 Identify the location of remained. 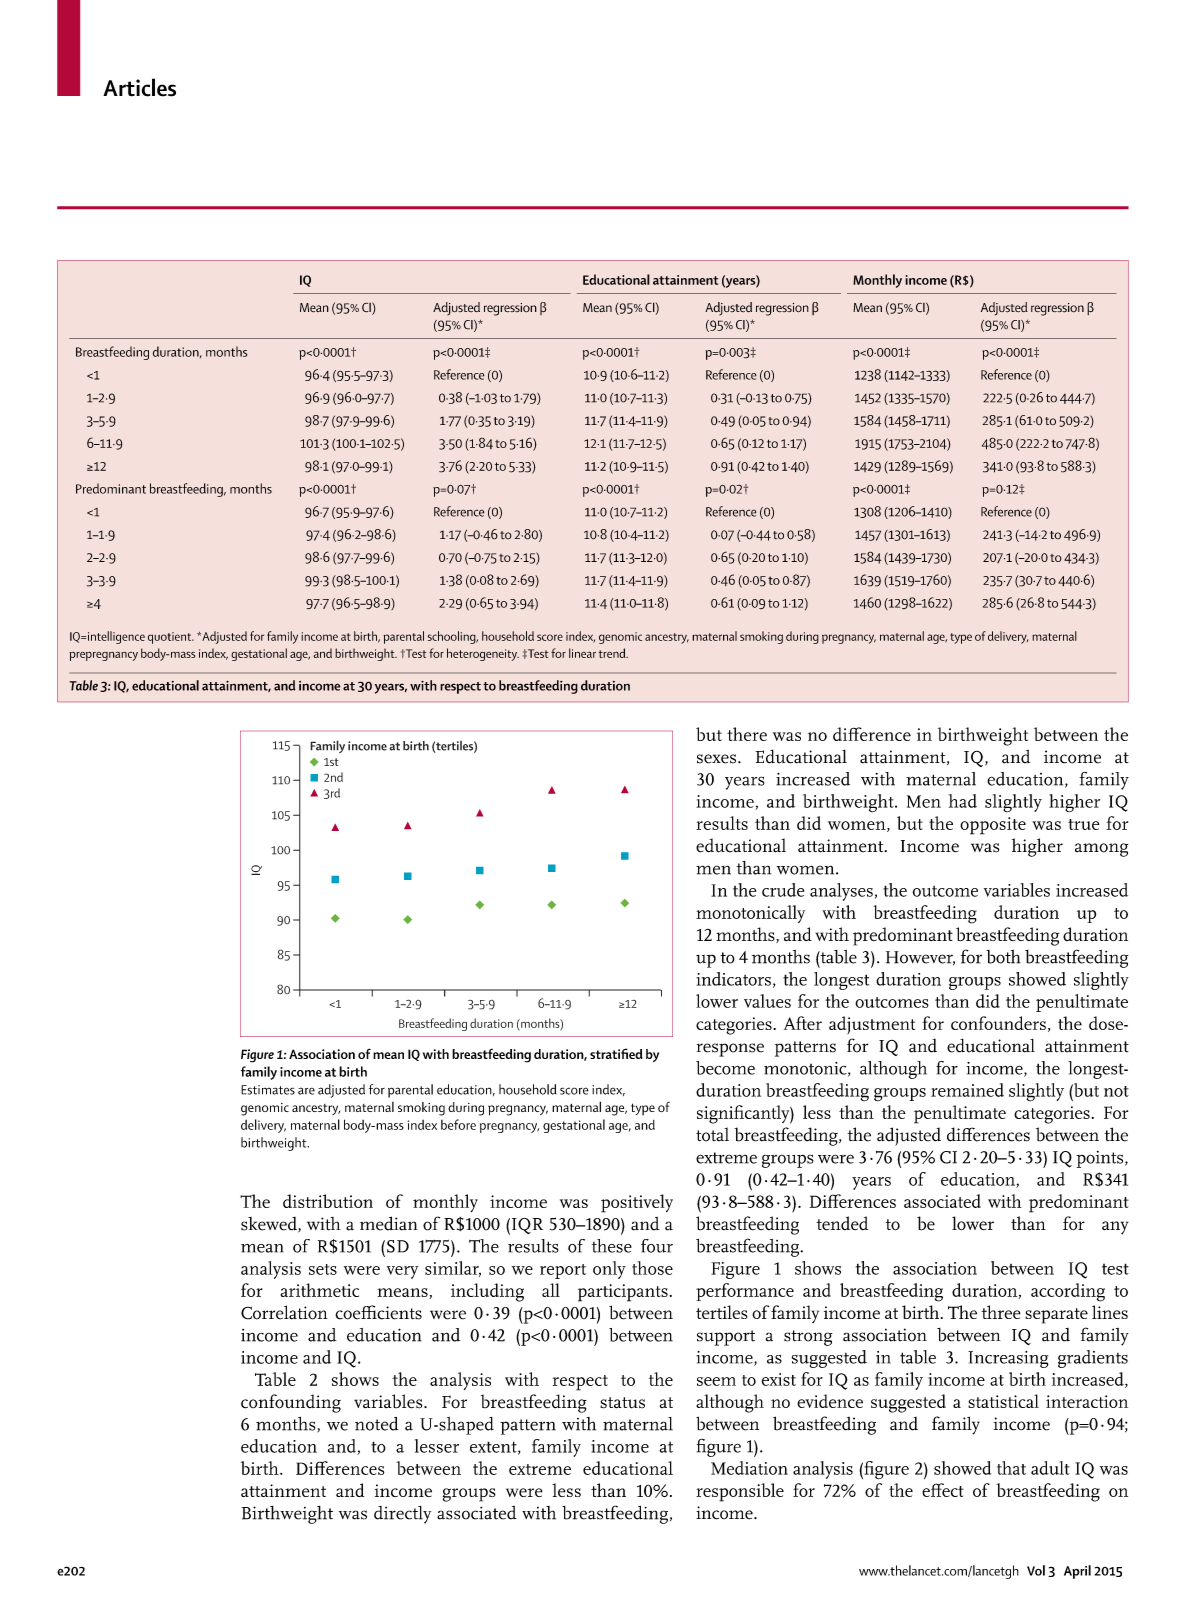
(967, 1090).
